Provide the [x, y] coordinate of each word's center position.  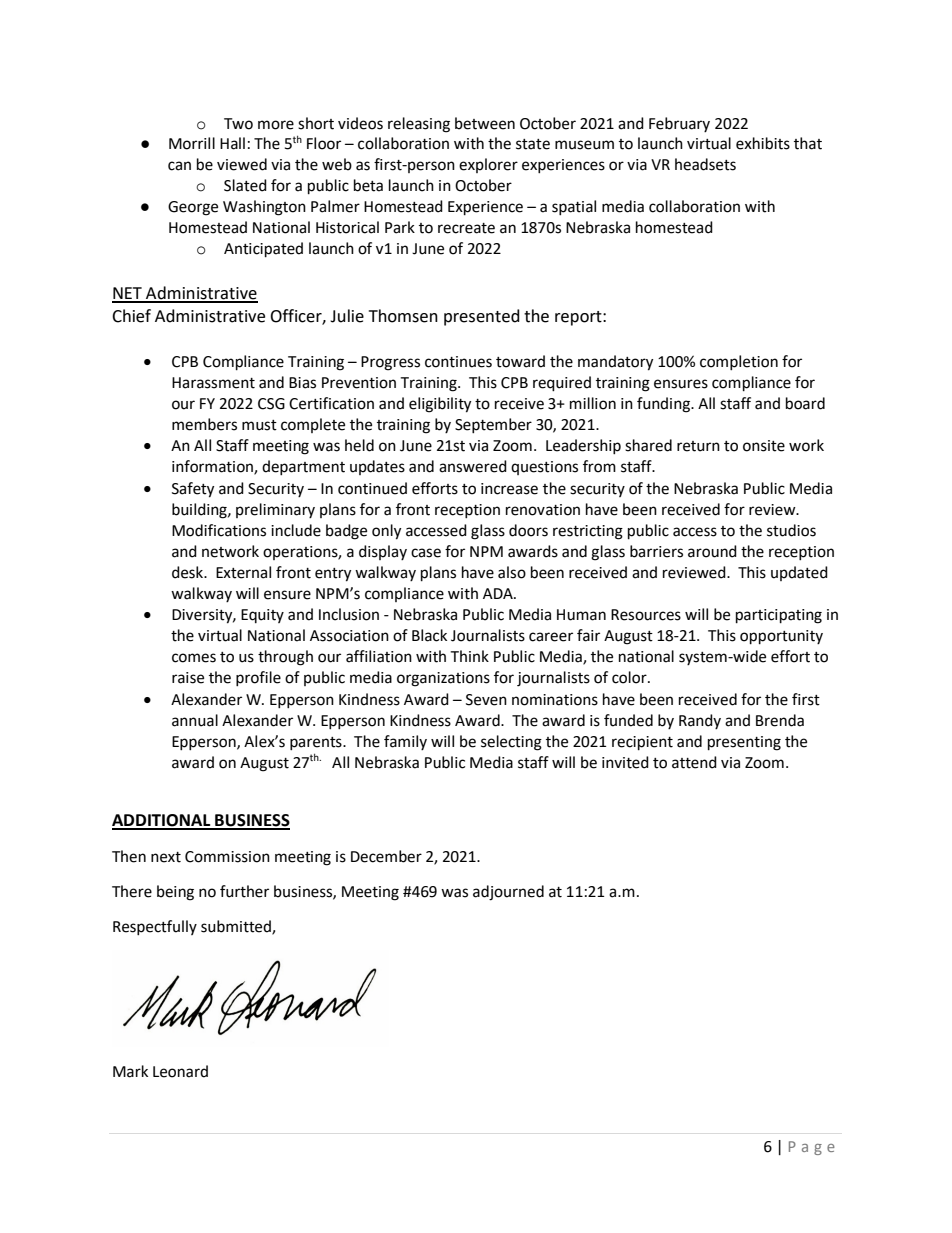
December [386, 856]
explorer [488, 165]
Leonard [180, 1071]
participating [779, 616]
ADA [499, 593]
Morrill [192, 143]
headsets [705, 164]
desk [189, 572]
